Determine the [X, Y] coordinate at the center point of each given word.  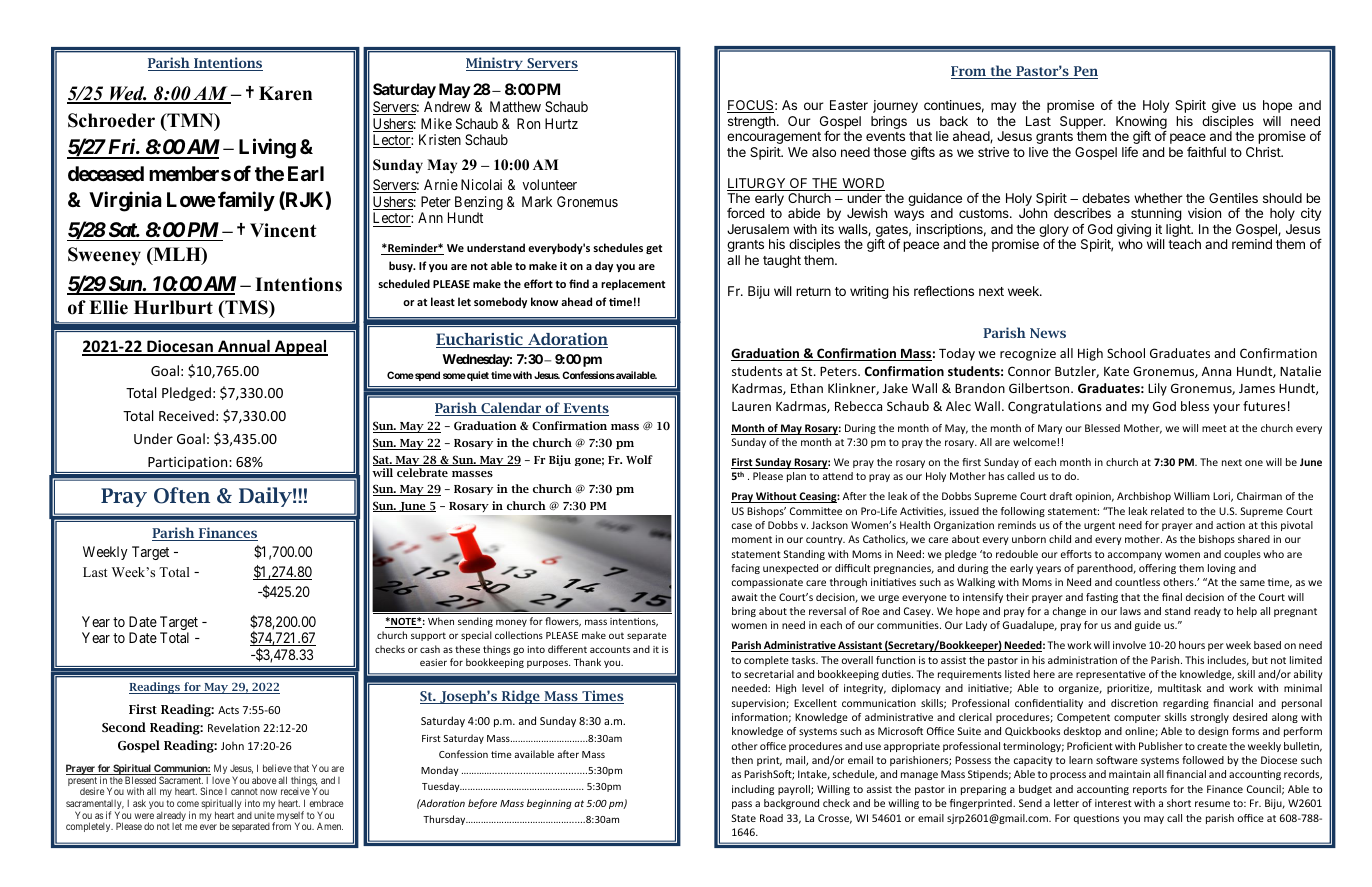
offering [1157, 569]
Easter [849, 105]
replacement [633, 284]
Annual [244, 347]
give [1224, 106]
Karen [285, 93]
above [264, 780]
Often [182, 495]
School [1126, 353]
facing [745, 569]
